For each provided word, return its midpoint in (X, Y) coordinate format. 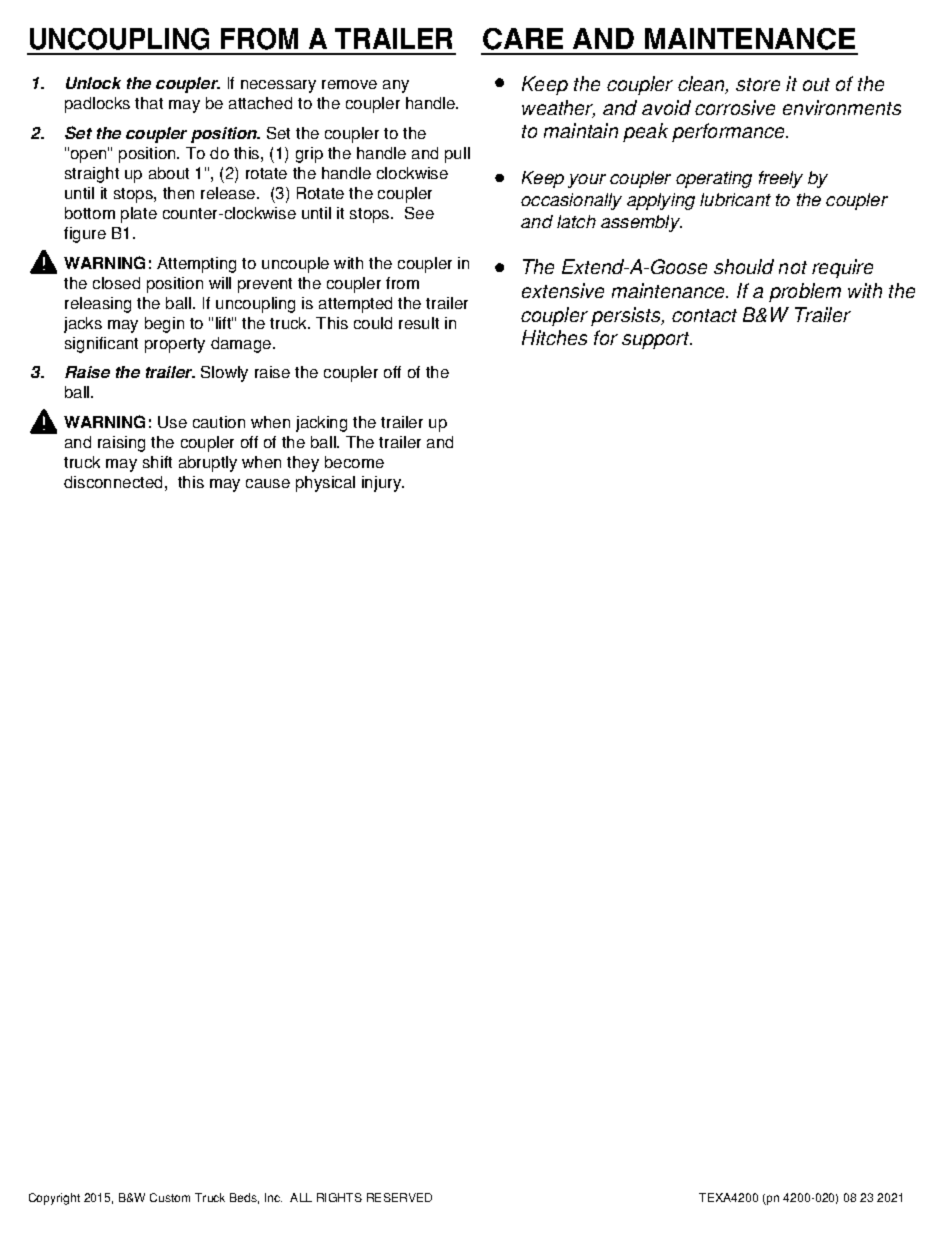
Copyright (54, 1199)
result (419, 323)
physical (325, 484)
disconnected (113, 482)
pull (457, 155)
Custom (170, 1197)
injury (383, 484)
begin (164, 325)
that (149, 103)
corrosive (735, 107)
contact (704, 315)
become (354, 462)
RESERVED (399, 1197)
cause (268, 483)
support (657, 340)
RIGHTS (339, 1197)
